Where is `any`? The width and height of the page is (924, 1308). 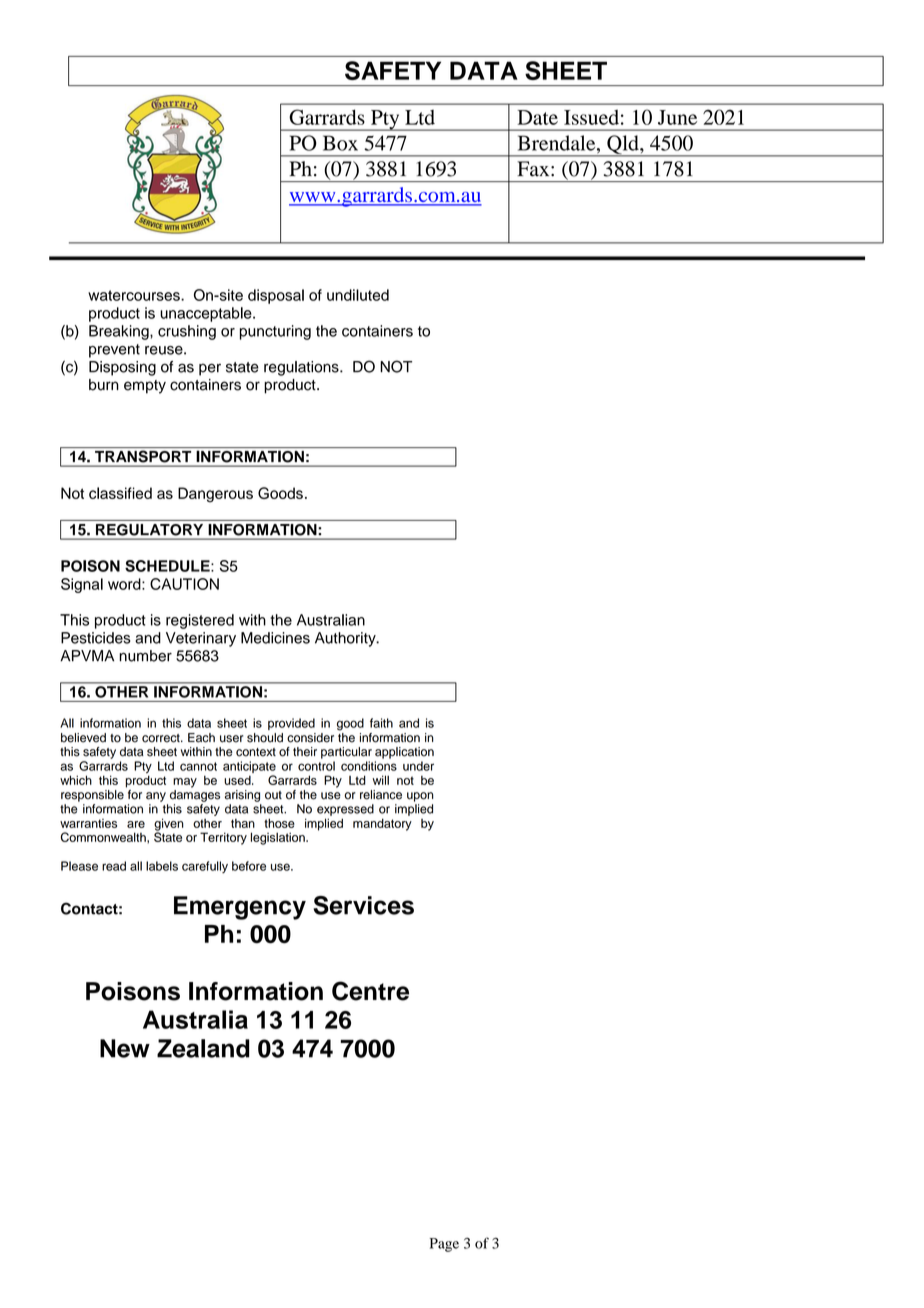
any is located at coordinates (156, 797).
